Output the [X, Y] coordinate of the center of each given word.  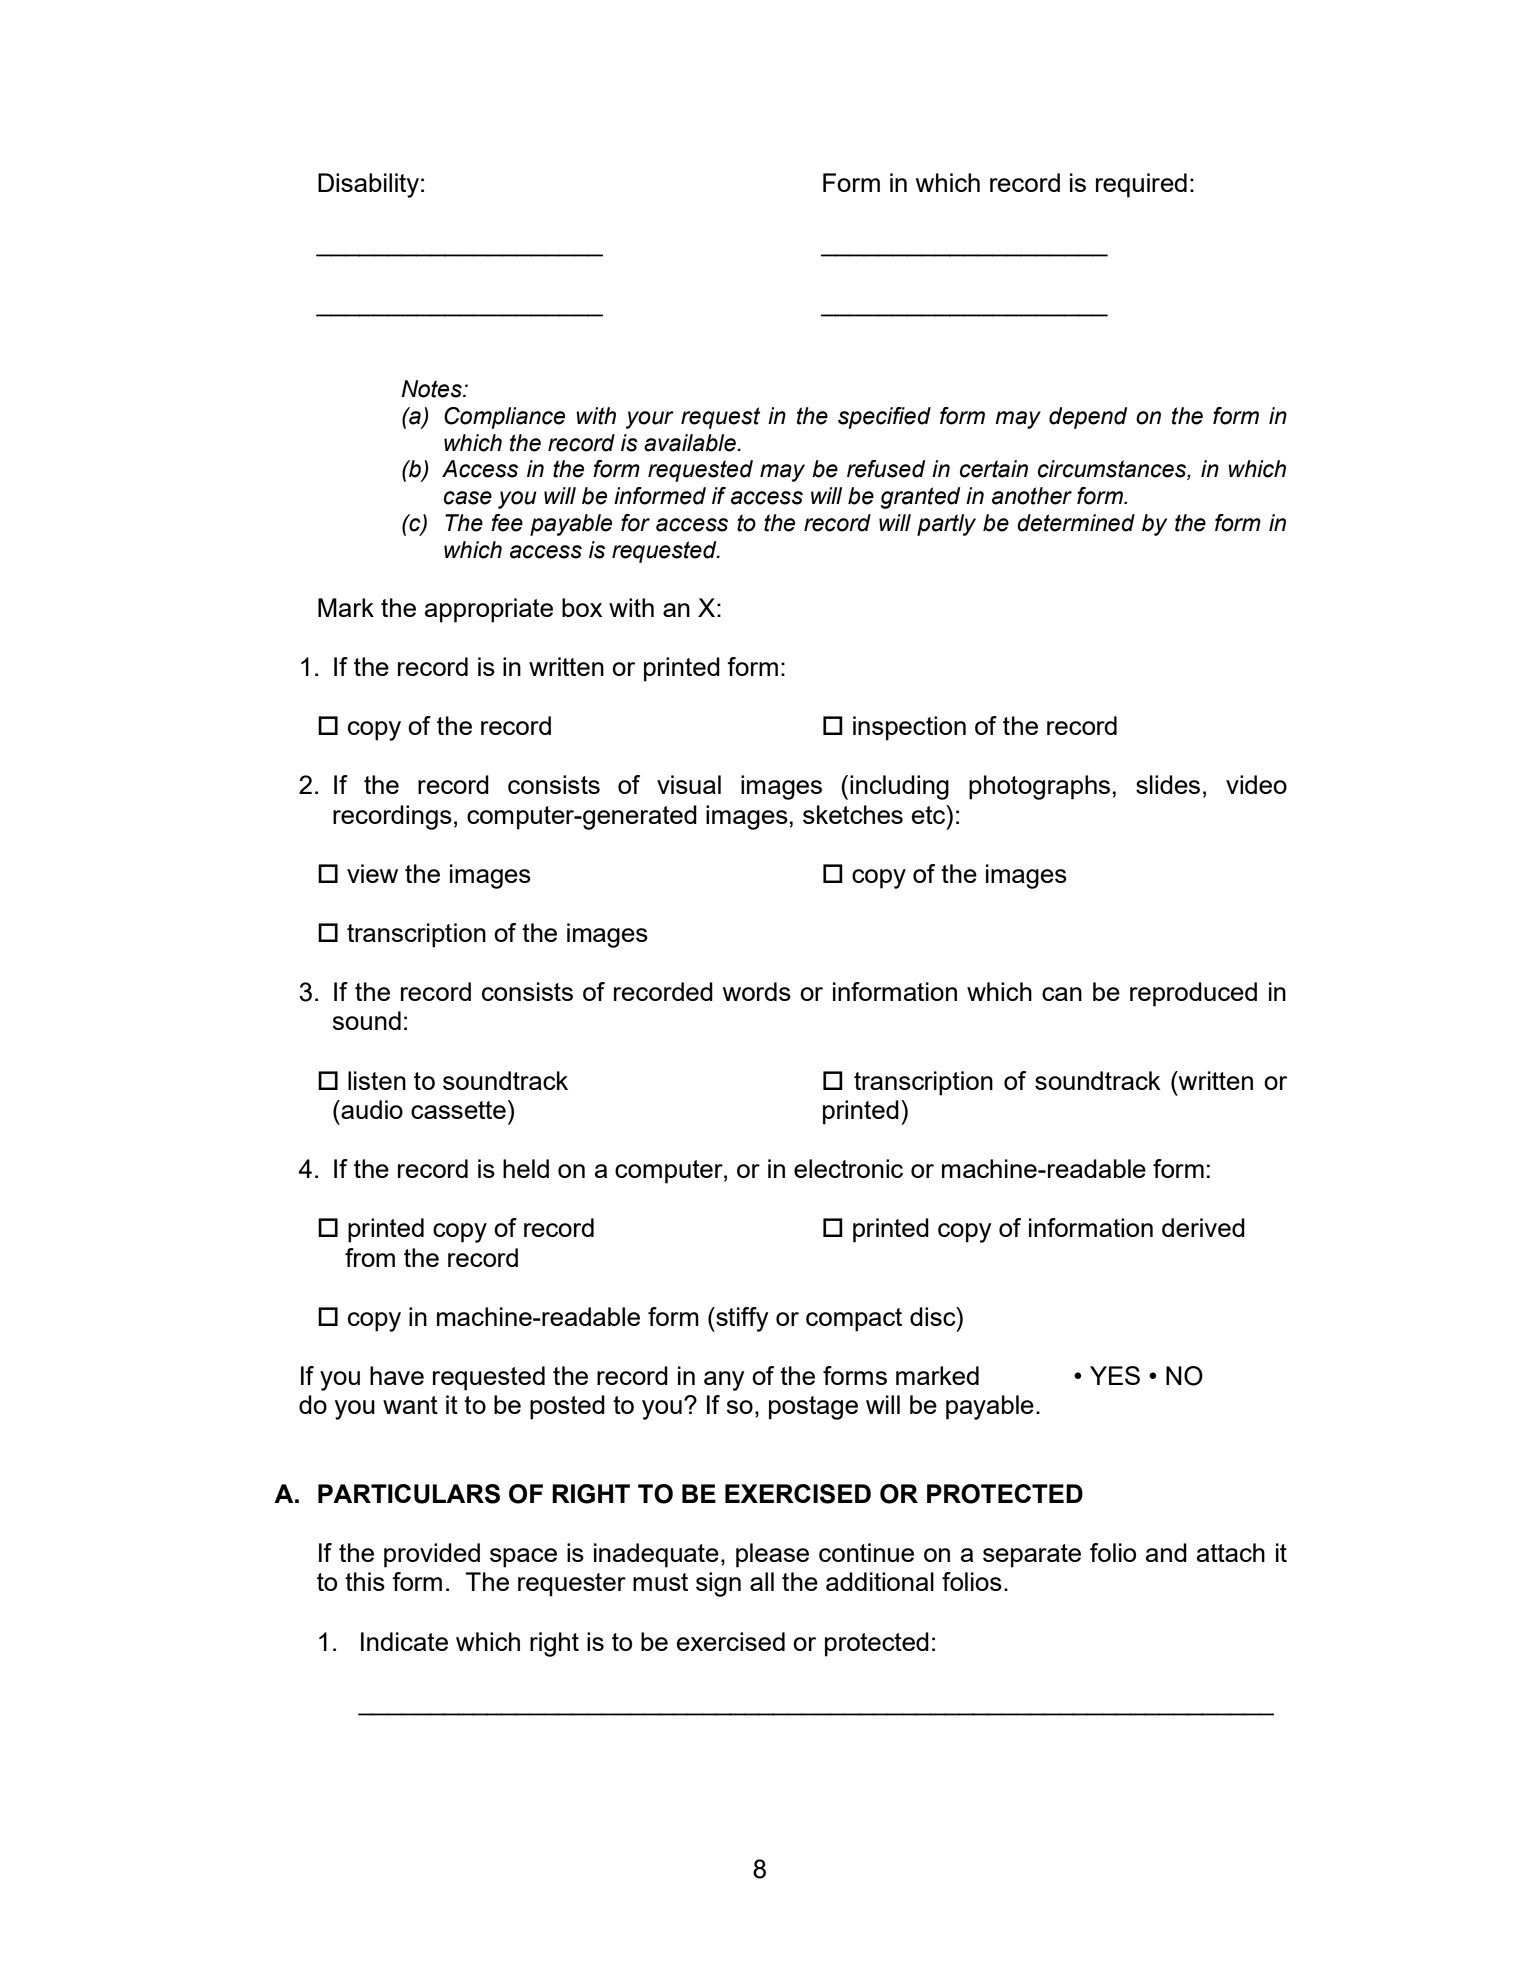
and [1166, 1552]
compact [854, 1320]
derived [1203, 1227]
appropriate [489, 610]
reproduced [1193, 994]
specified [884, 418]
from [370, 1257]
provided [432, 1555]
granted [920, 498]
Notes [432, 389]
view [372, 873]
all [762, 1581]
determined [1076, 523]
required [1141, 185]
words [757, 991]
